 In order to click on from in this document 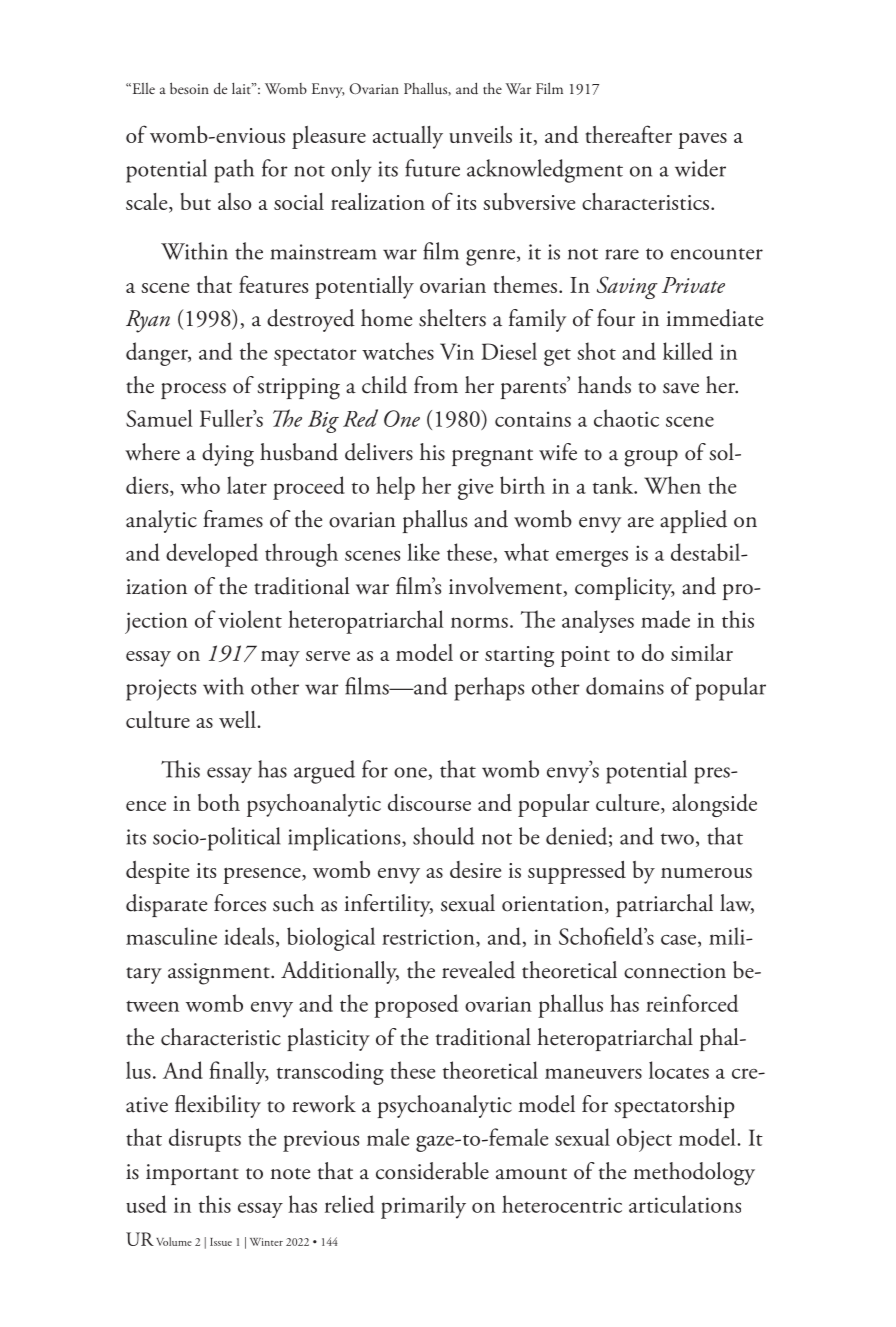, I will do `click(436, 385)`.
